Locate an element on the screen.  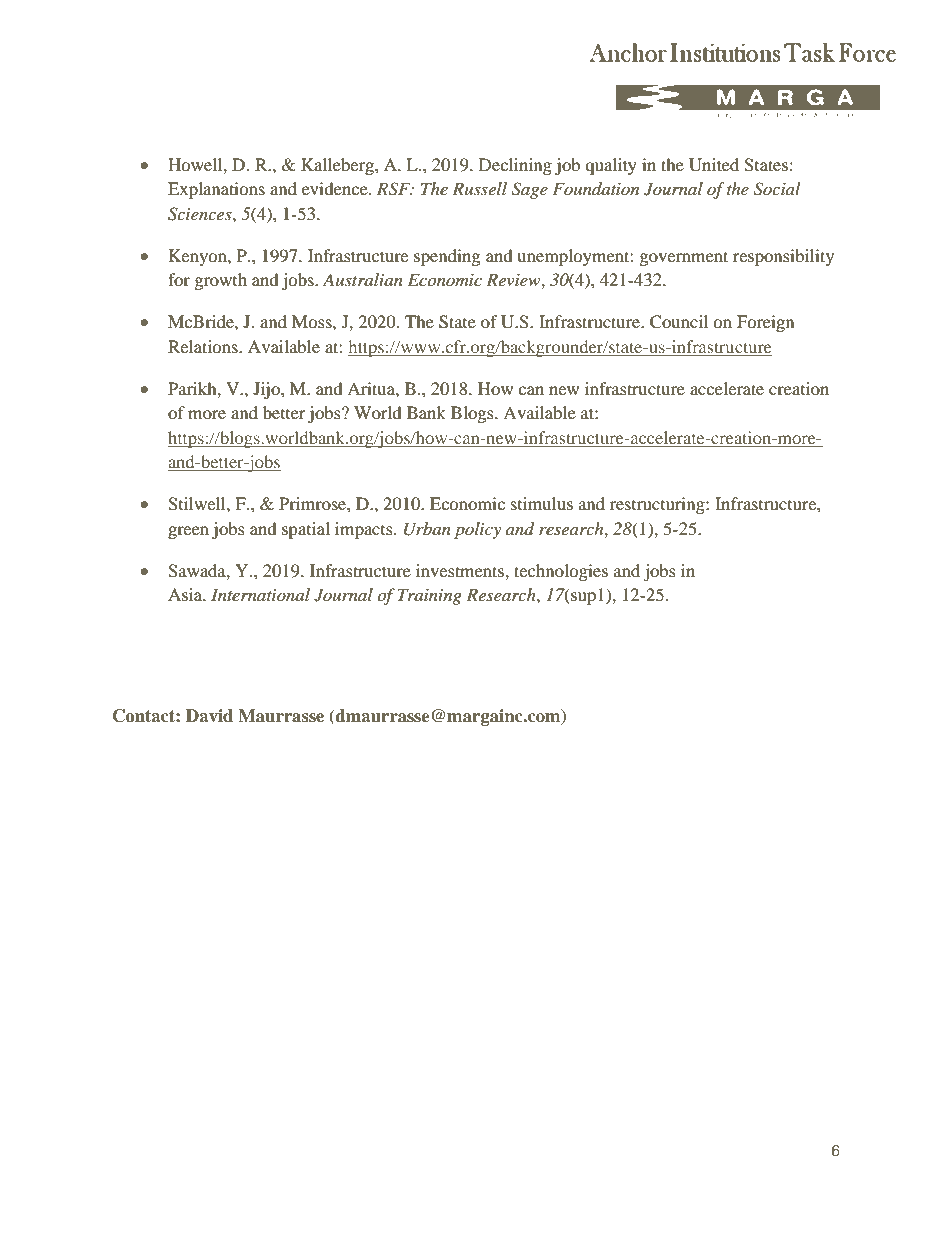
restructuring is located at coordinates (658, 505).
